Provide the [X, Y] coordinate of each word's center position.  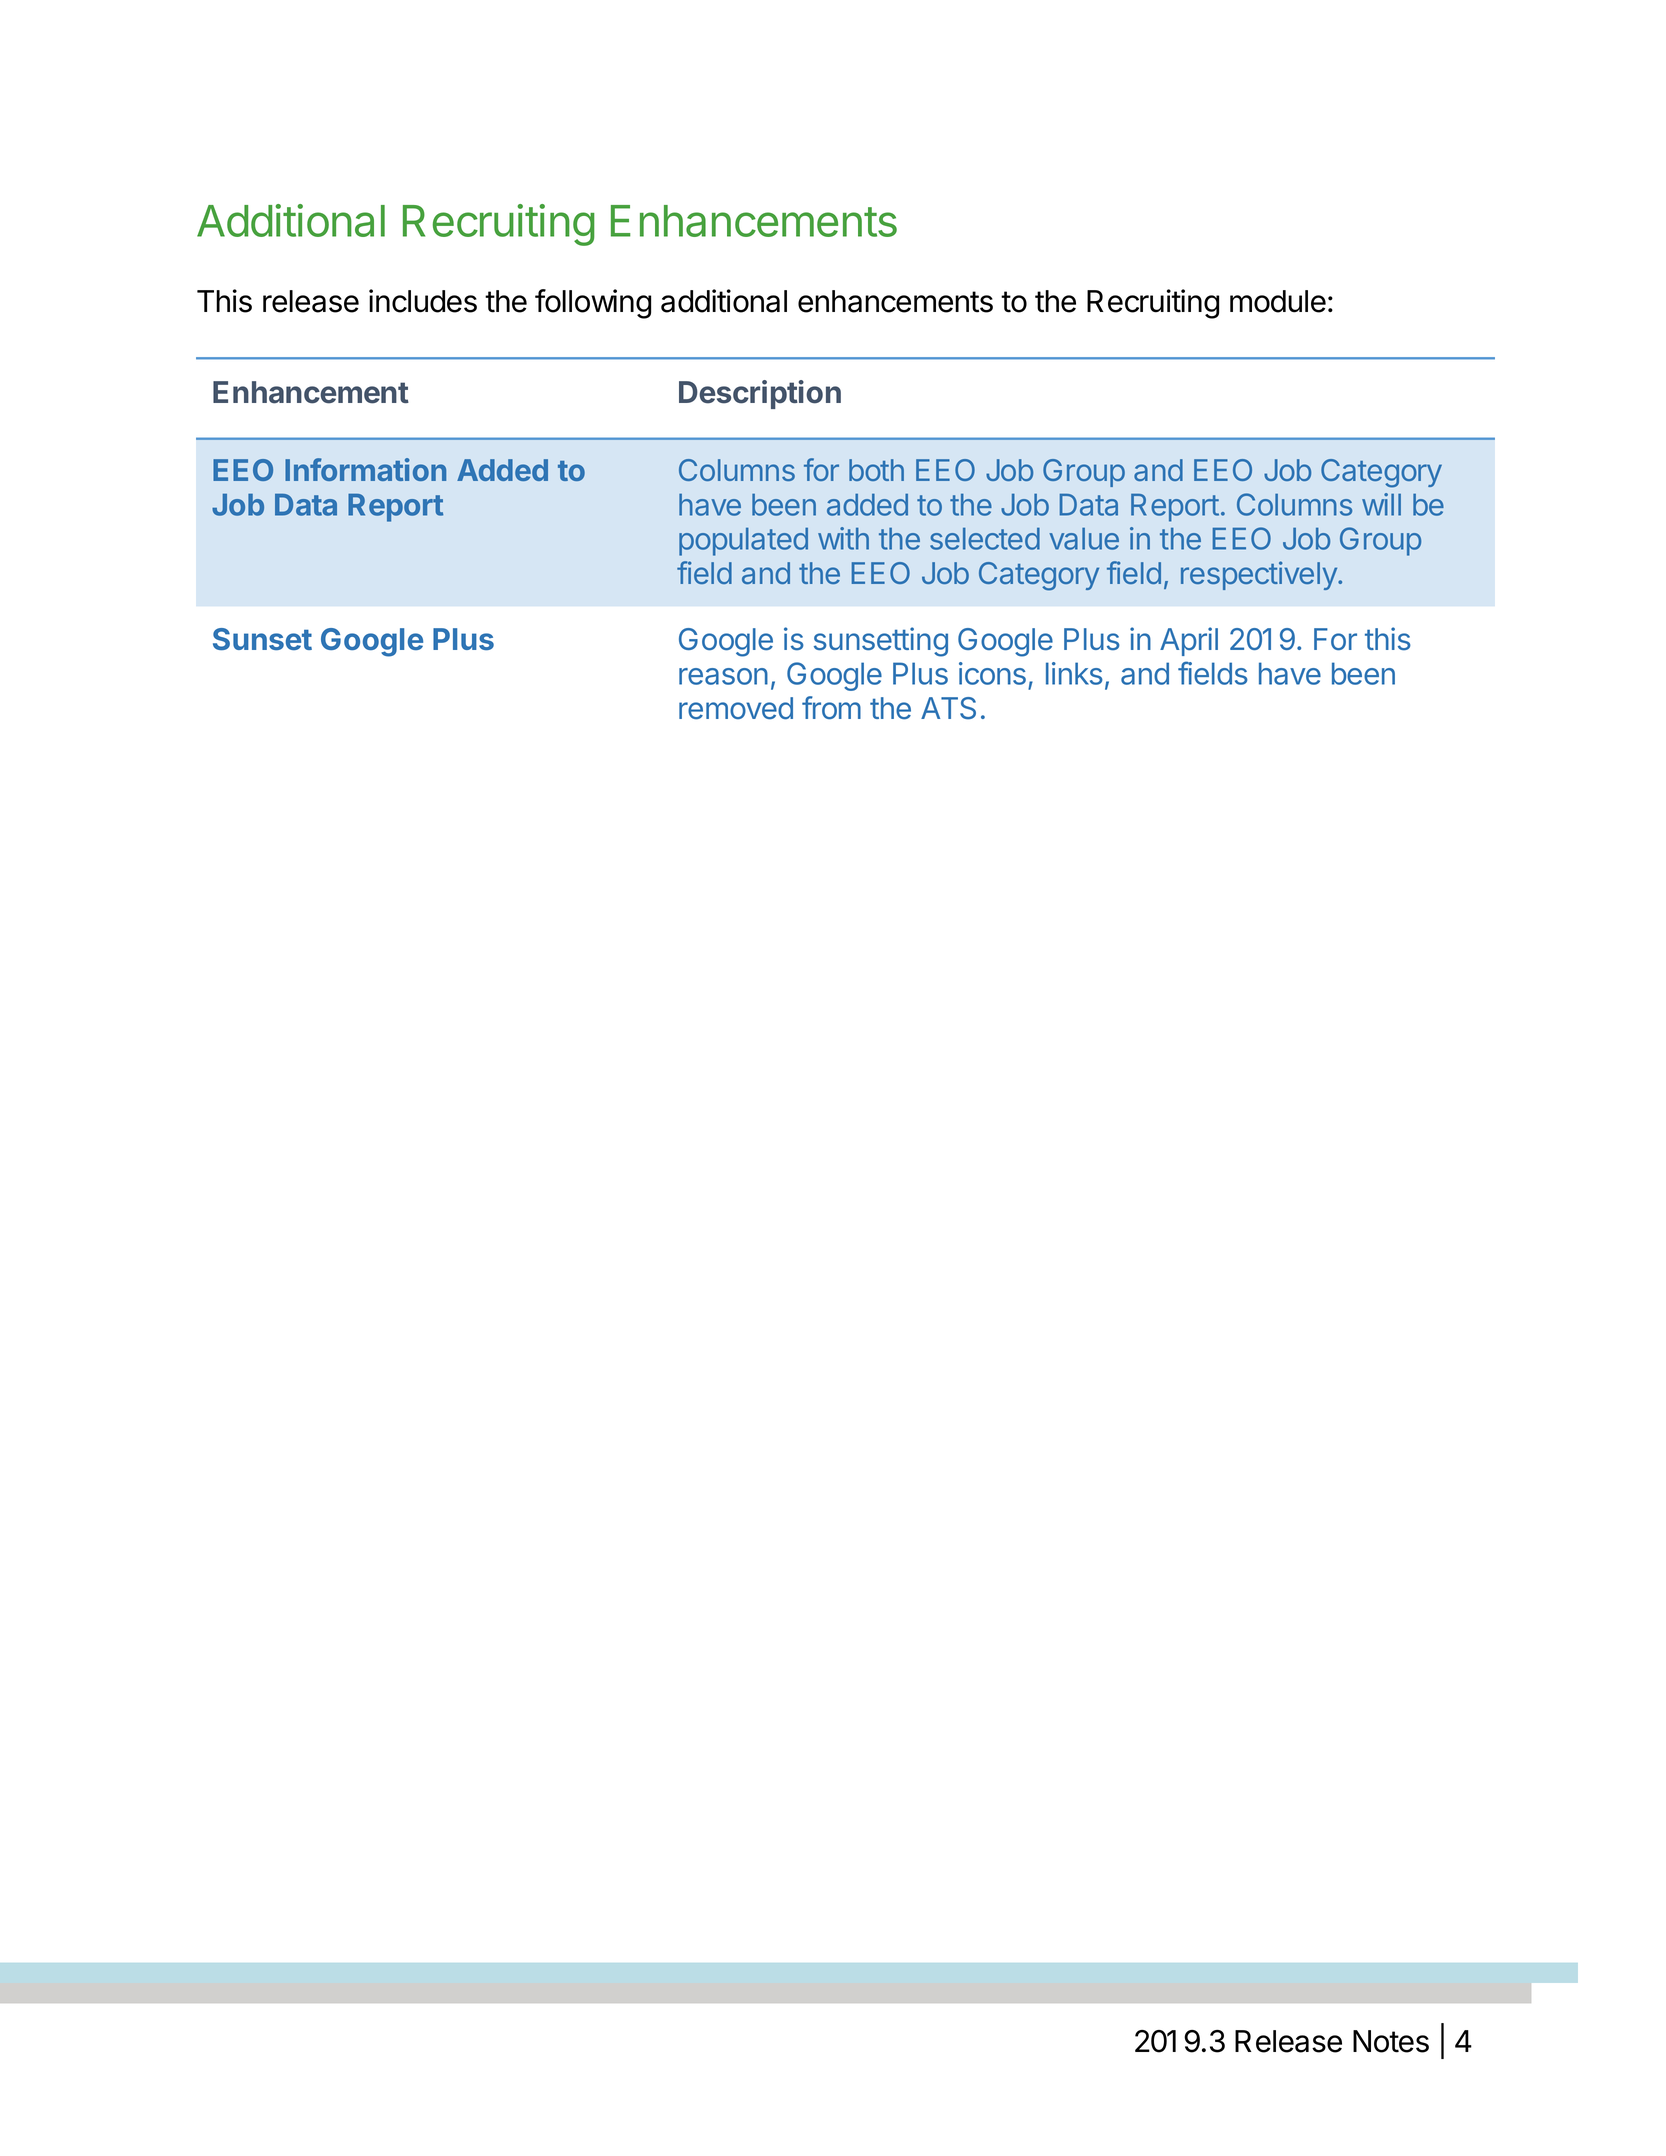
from [831, 707]
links [1074, 673]
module [1278, 301]
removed [736, 708]
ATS [948, 708]
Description [760, 394]
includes [423, 301]
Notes [1391, 2041]
